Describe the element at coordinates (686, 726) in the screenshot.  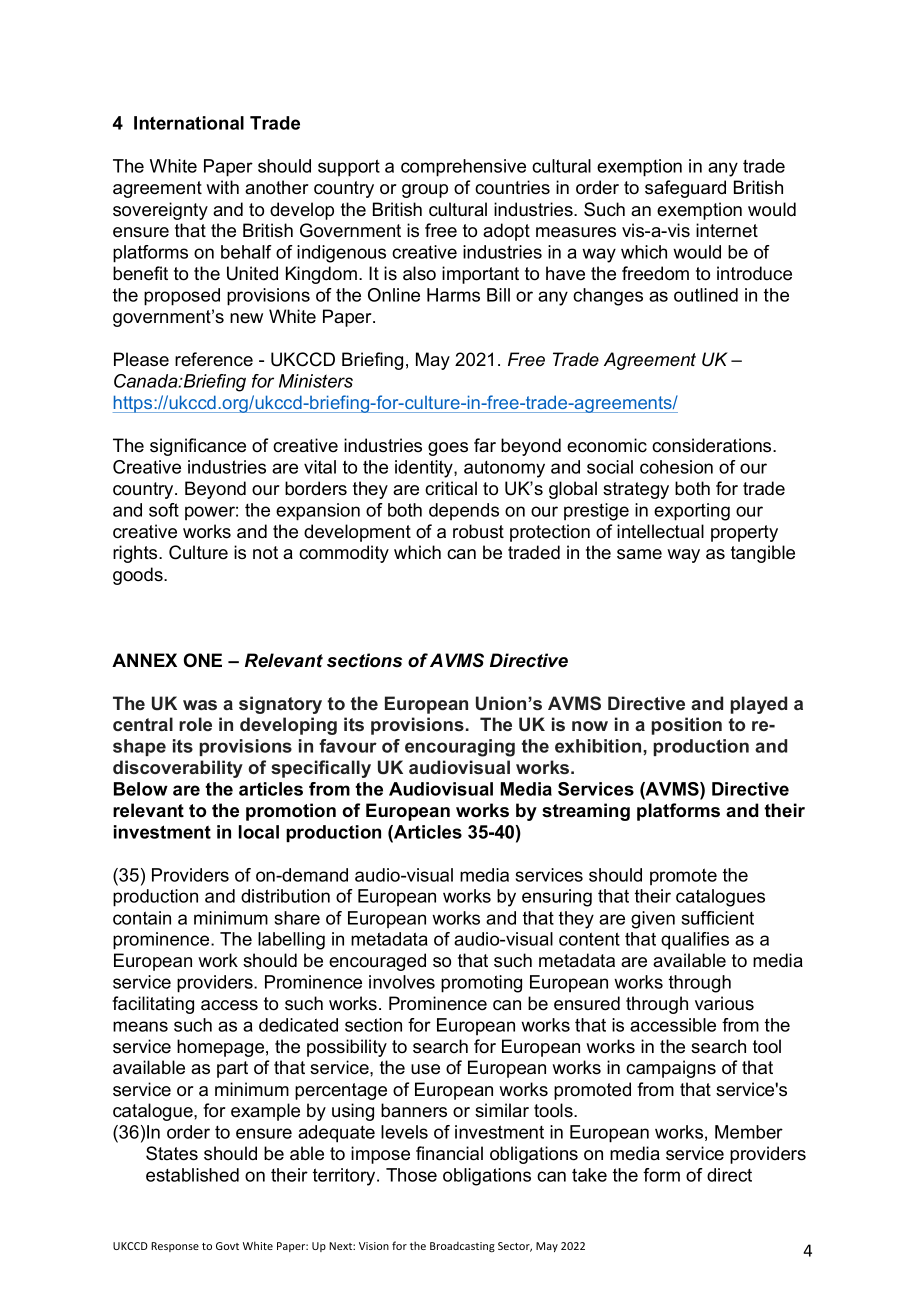
I see `position` at that location.
